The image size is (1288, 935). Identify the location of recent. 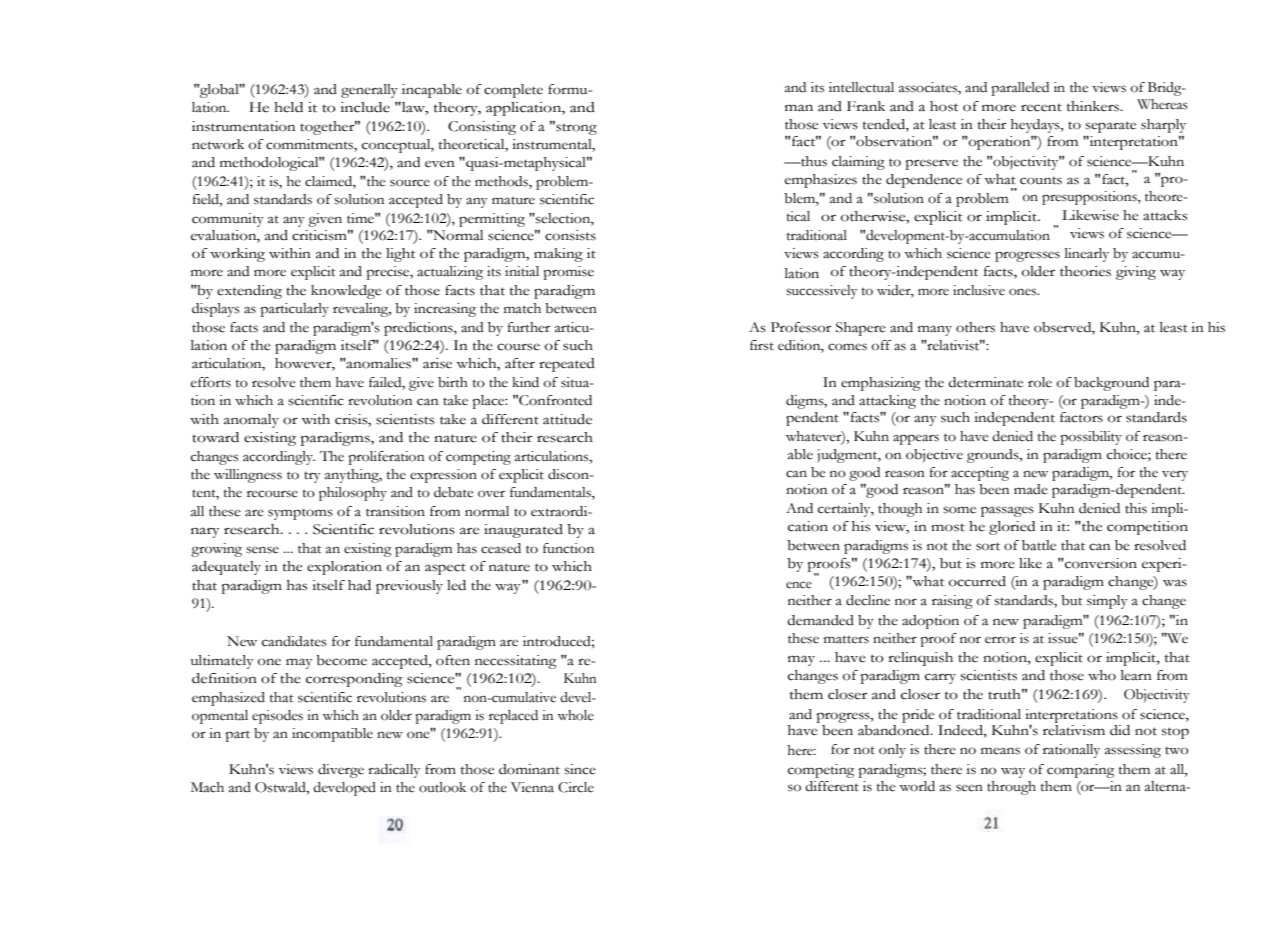
(1041, 108).
